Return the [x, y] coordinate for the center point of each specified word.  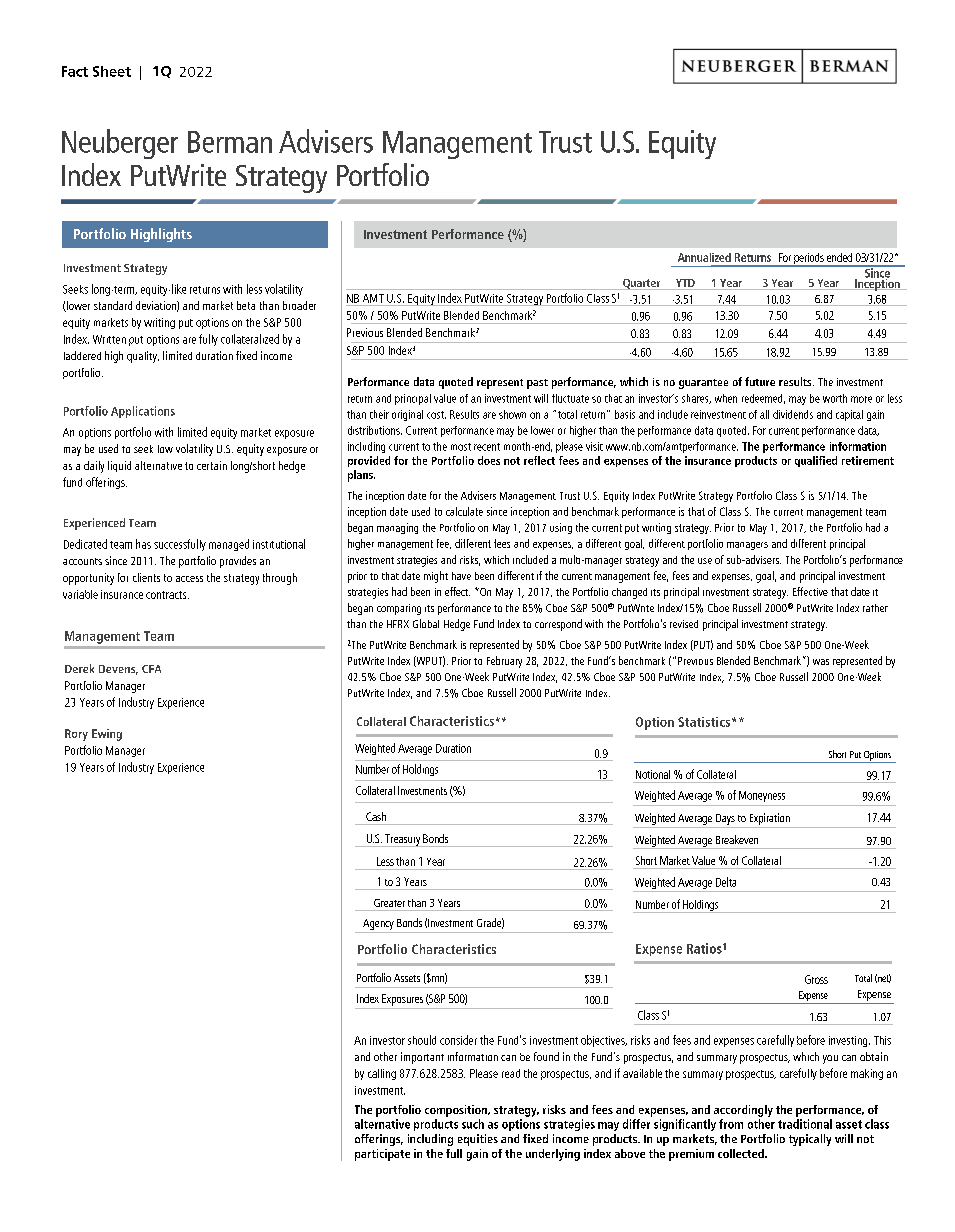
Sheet [112, 71]
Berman [230, 142]
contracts [167, 595]
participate [382, 1155]
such [473, 1124]
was [821, 662]
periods [809, 260]
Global [426, 623]
